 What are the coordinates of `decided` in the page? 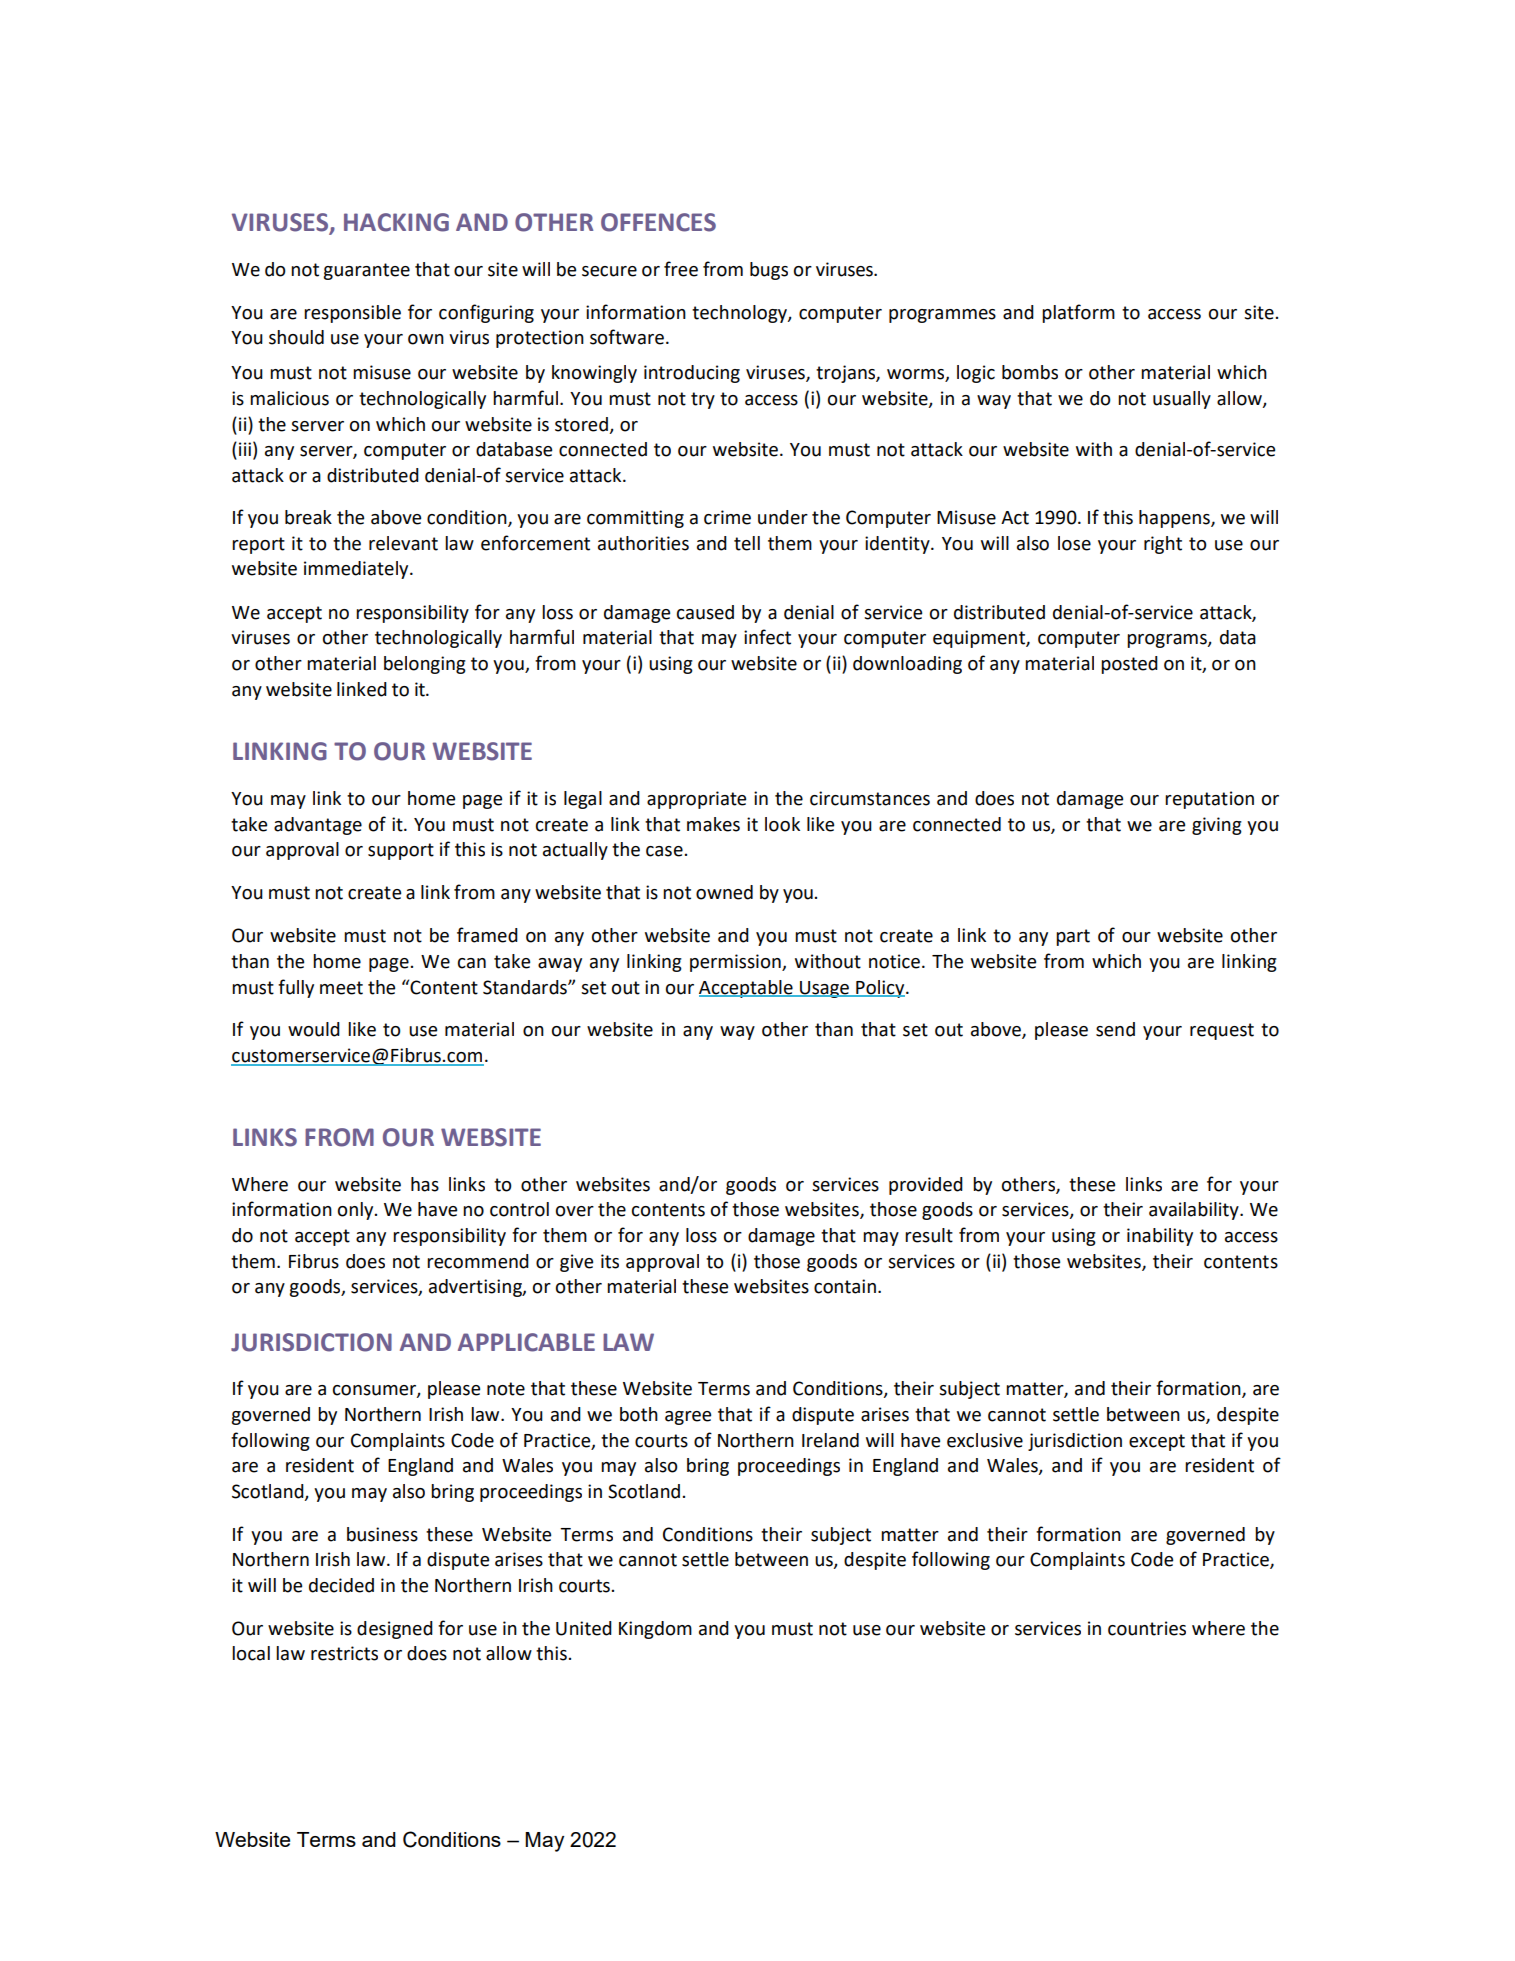 It's located at (341, 1585).
